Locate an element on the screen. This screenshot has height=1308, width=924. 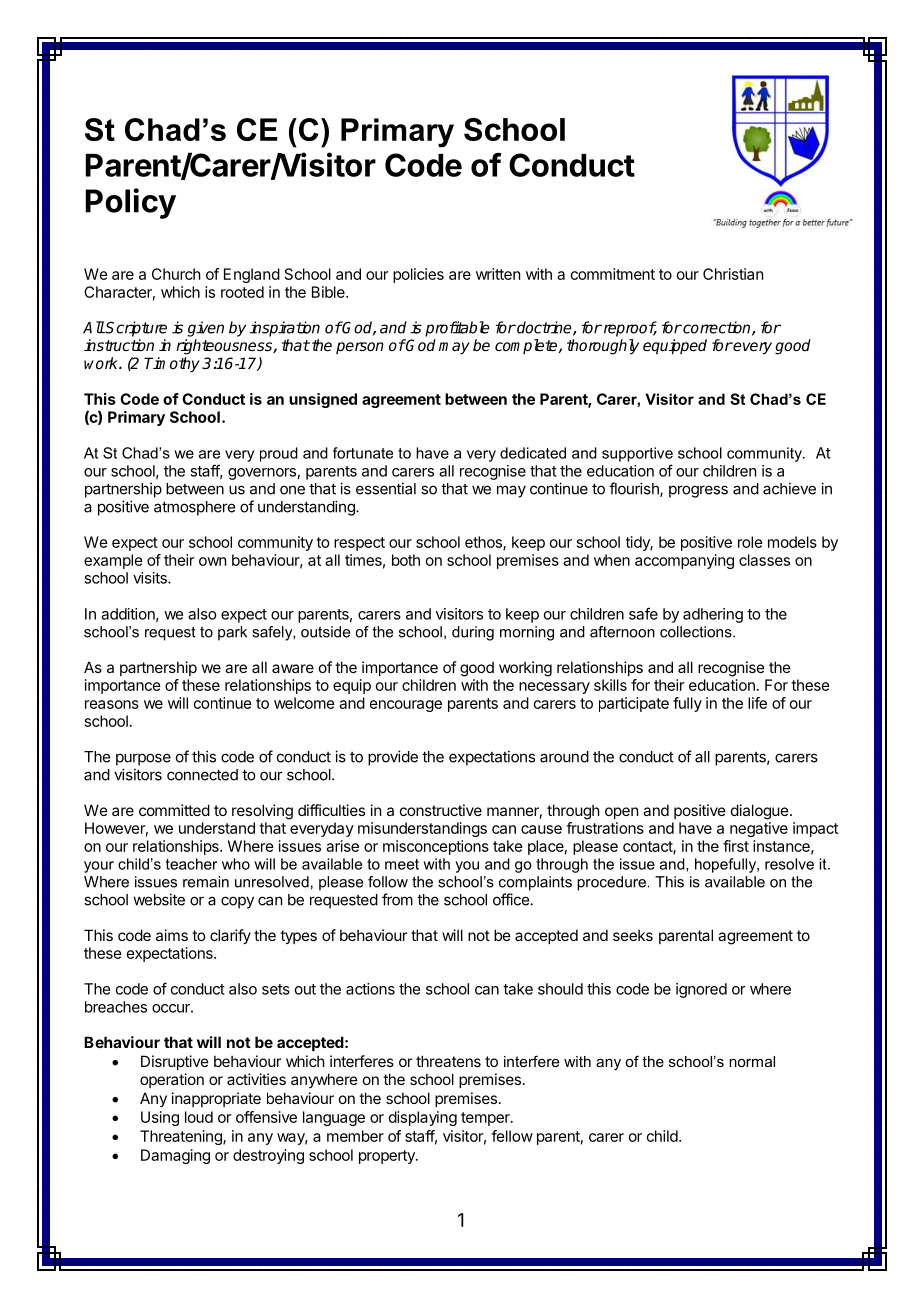
connected is located at coordinates (202, 775).
